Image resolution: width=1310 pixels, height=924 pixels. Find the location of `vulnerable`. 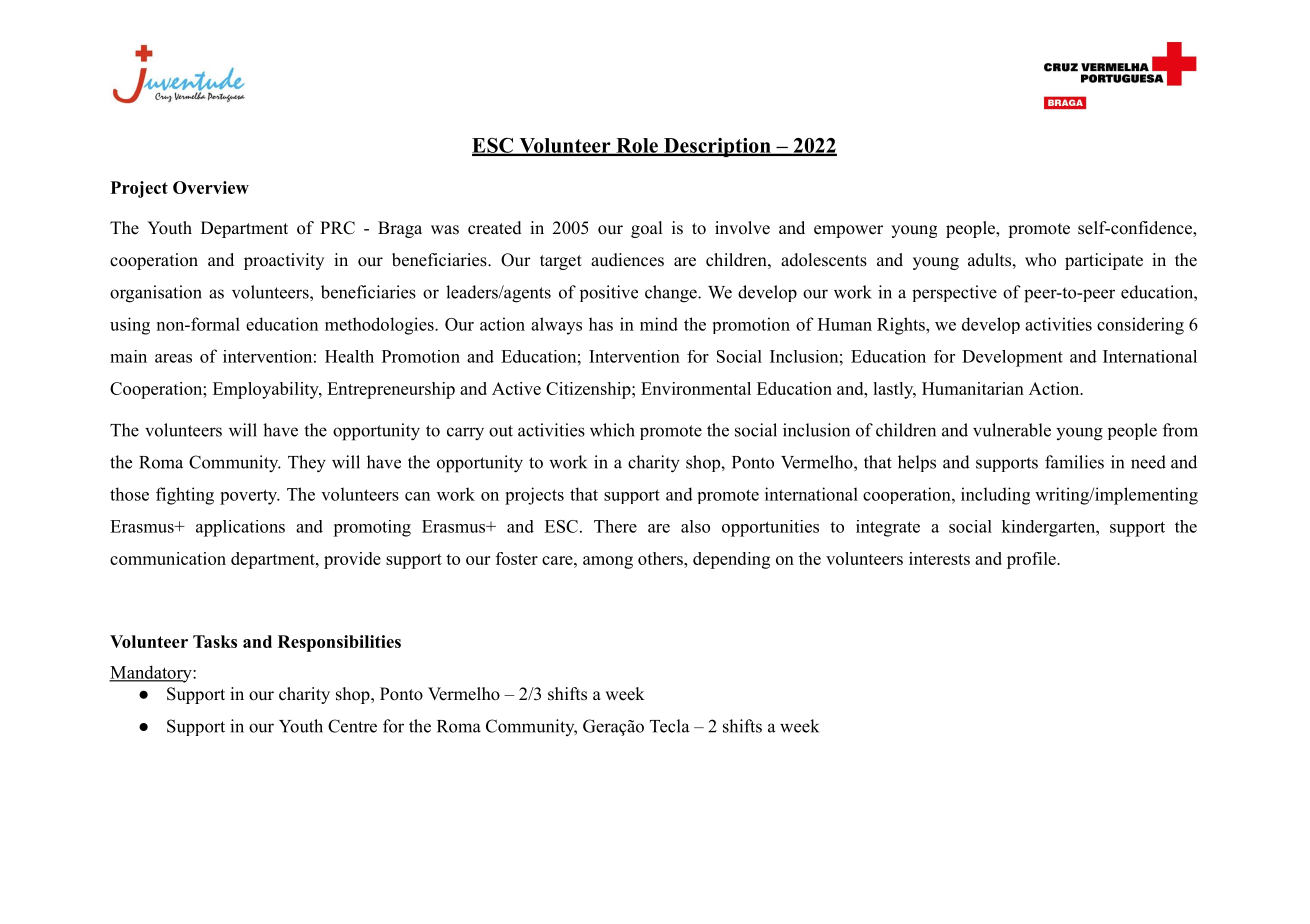

vulnerable is located at coordinates (1012, 430).
